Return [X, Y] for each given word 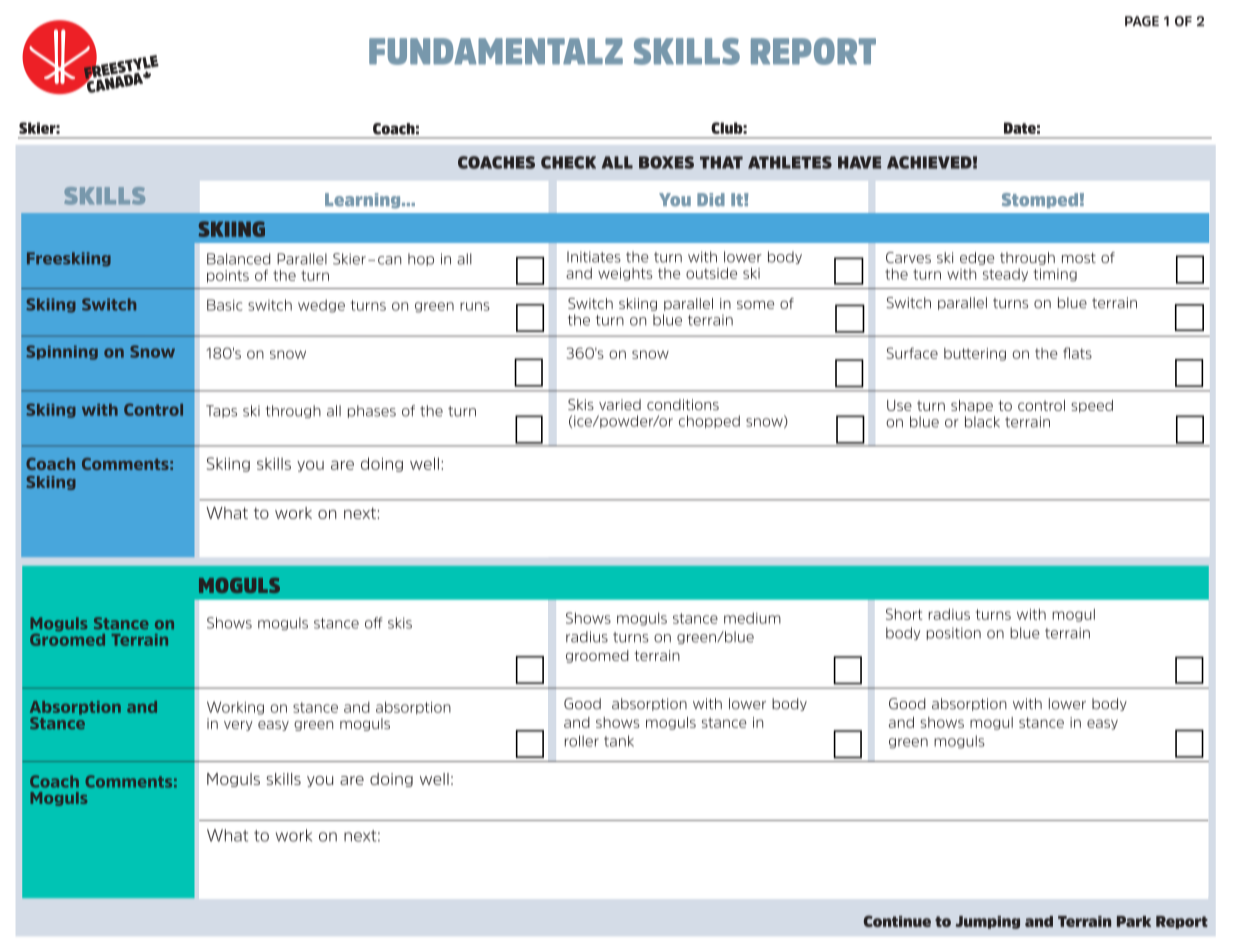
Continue [897, 921]
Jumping [987, 922]
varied [620, 405]
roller [582, 741]
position [953, 633]
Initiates [594, 257]
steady [1005, 274]
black [982, 422]
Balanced [238, 259]
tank [619, 741]
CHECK [568, 162]
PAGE [1142, 21]
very [238, 726]
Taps [221, 411]
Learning [364, 201]
